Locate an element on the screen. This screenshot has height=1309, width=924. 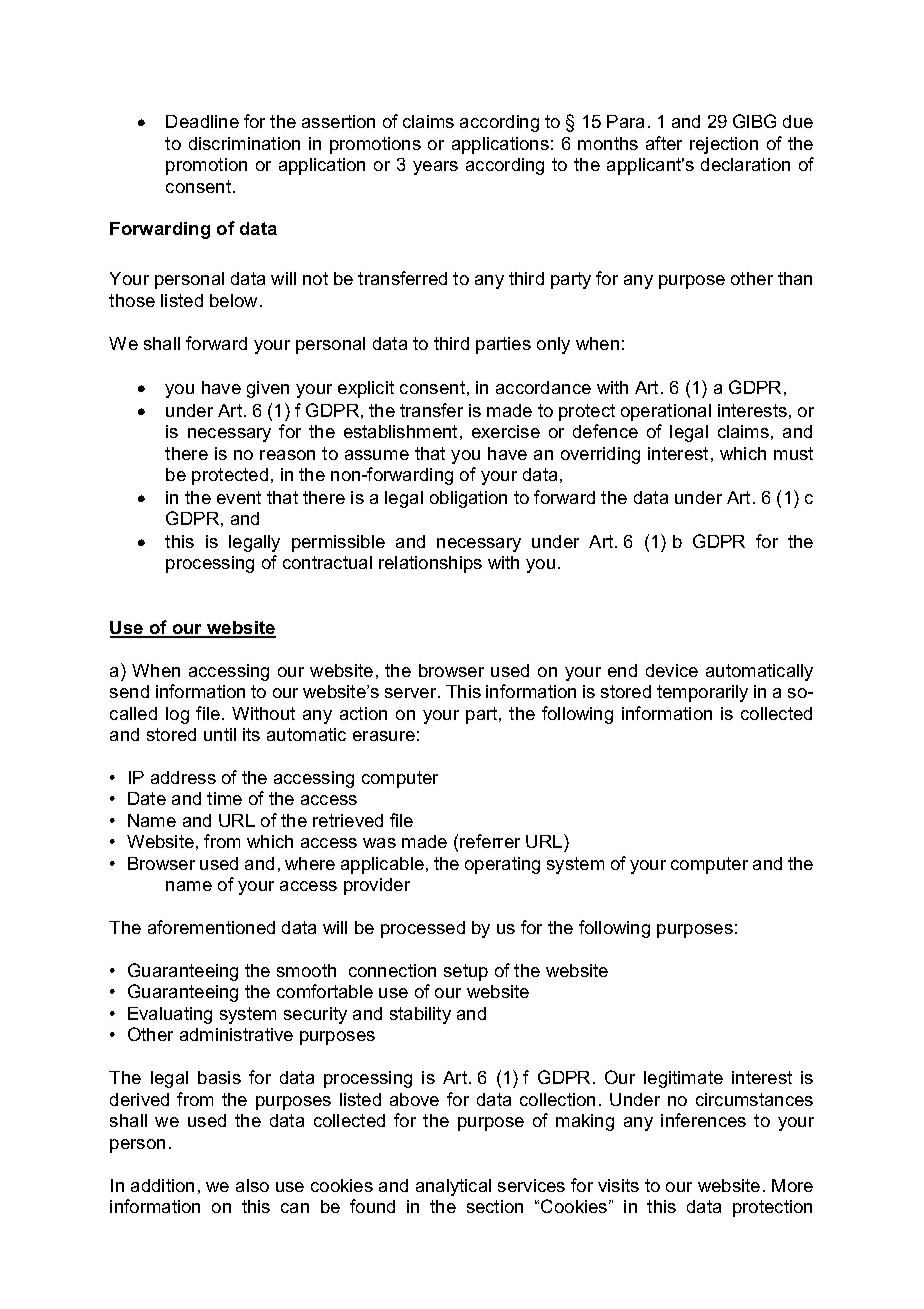
years is located at coordinates (435, 168).
